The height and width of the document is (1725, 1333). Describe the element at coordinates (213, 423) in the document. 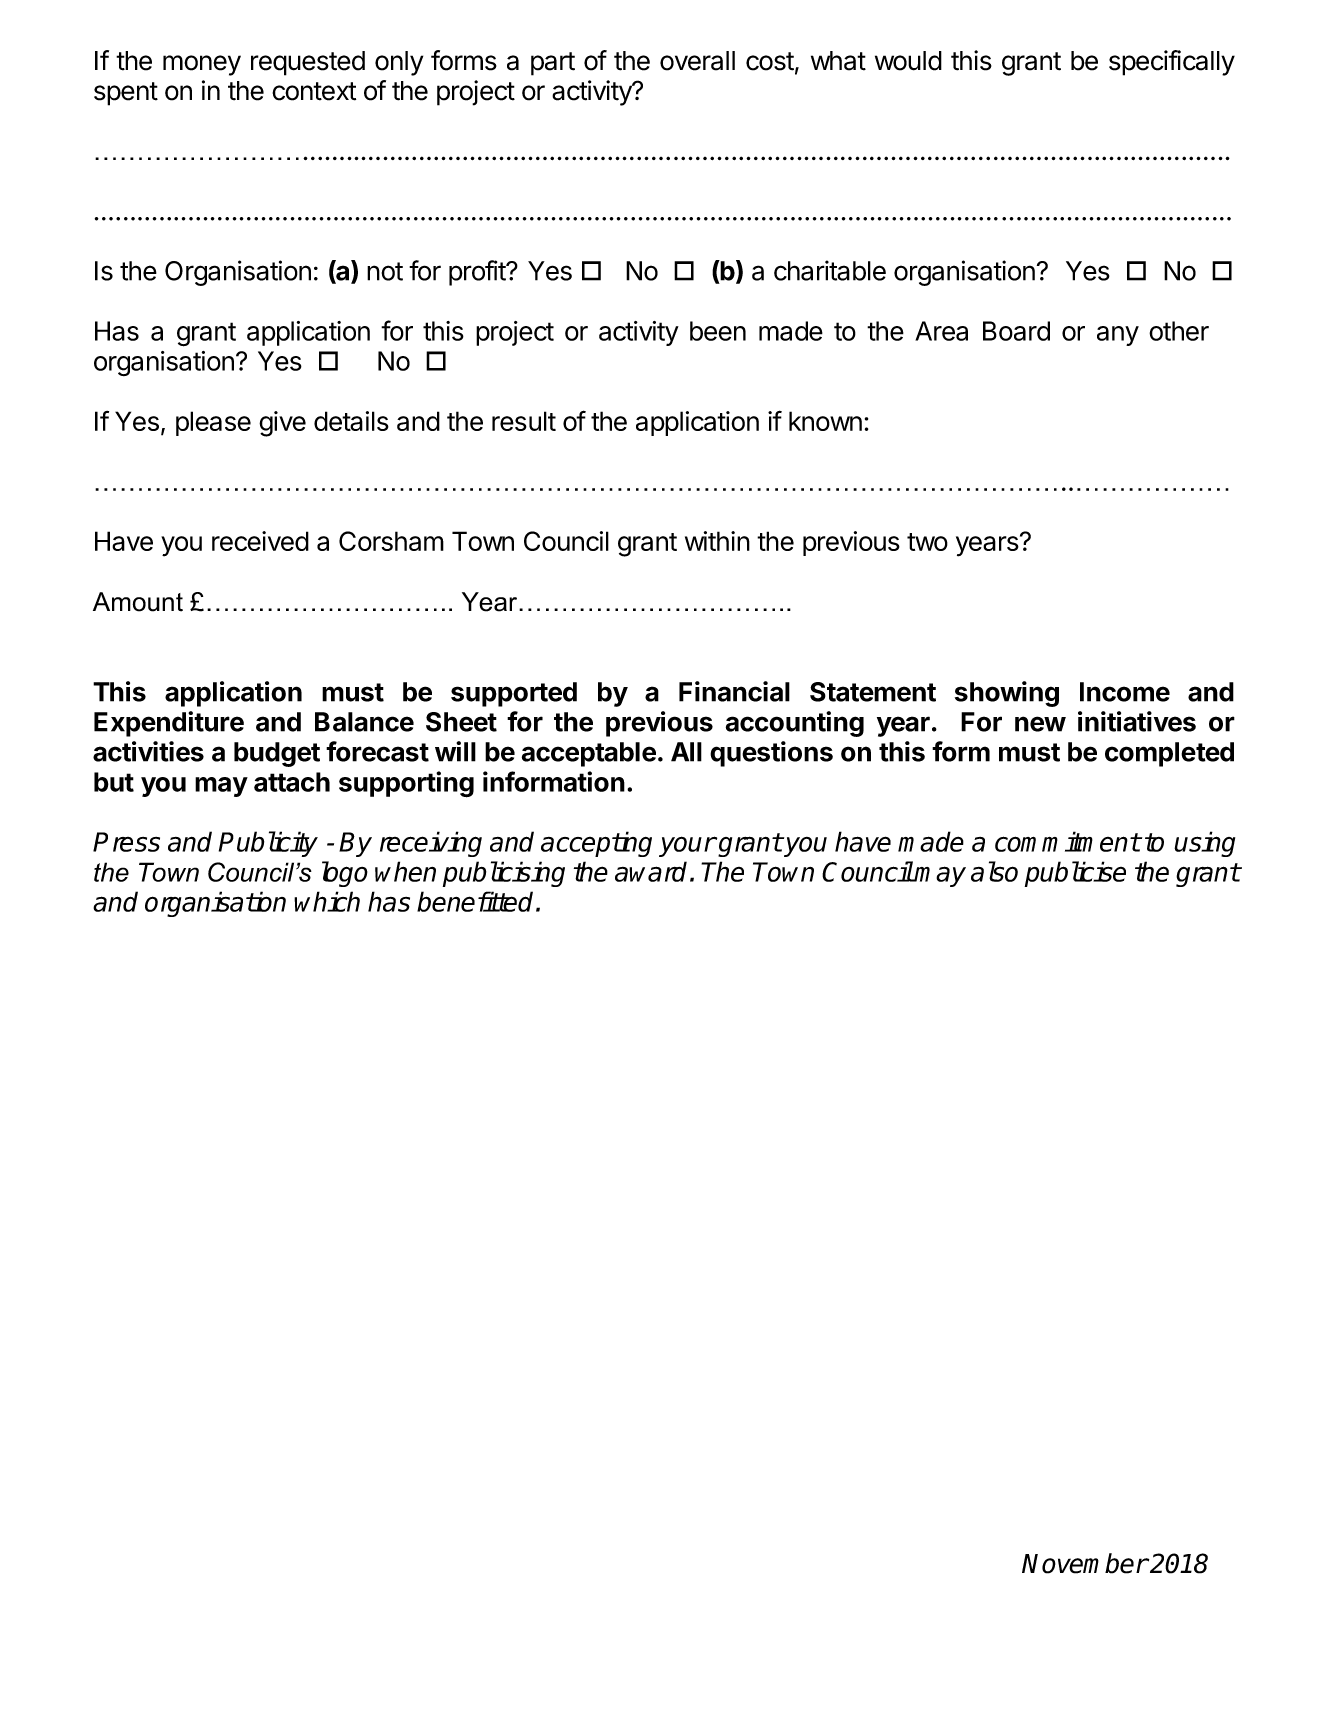

I see `please` at that location.
